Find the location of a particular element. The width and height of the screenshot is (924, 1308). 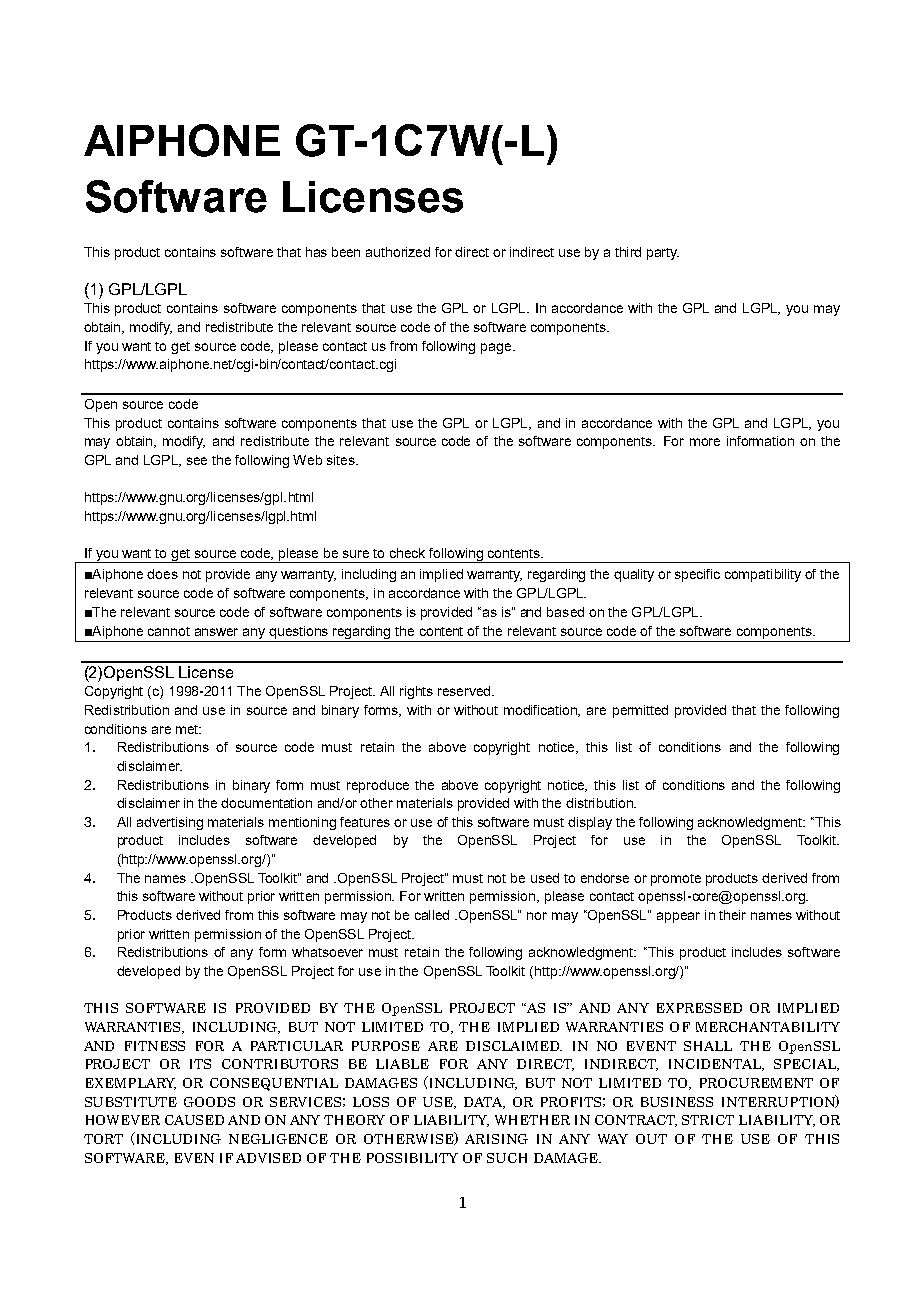

more is located at coordinates (705, 442).
